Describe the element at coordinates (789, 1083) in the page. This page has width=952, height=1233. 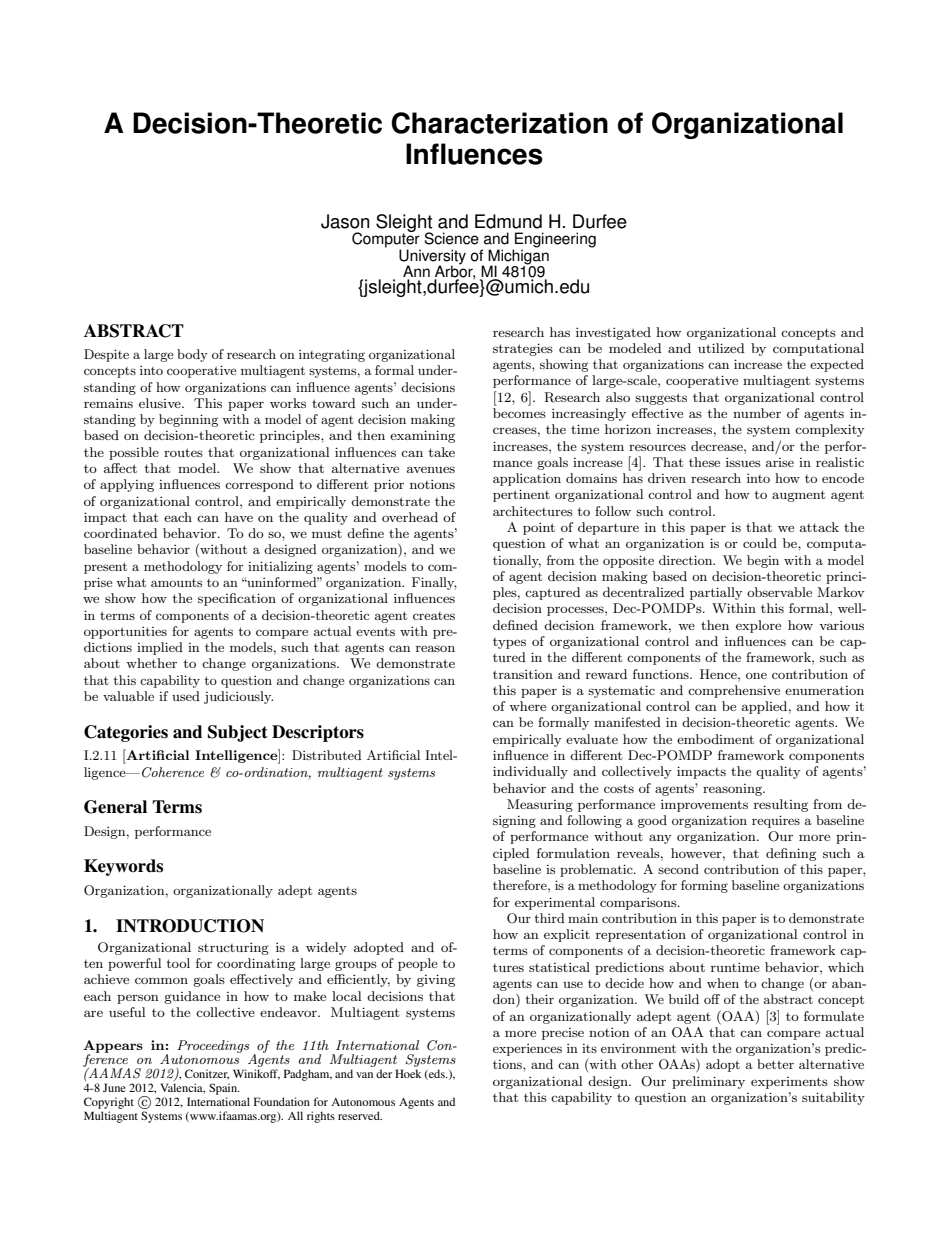
I see `experiments` at that location.
